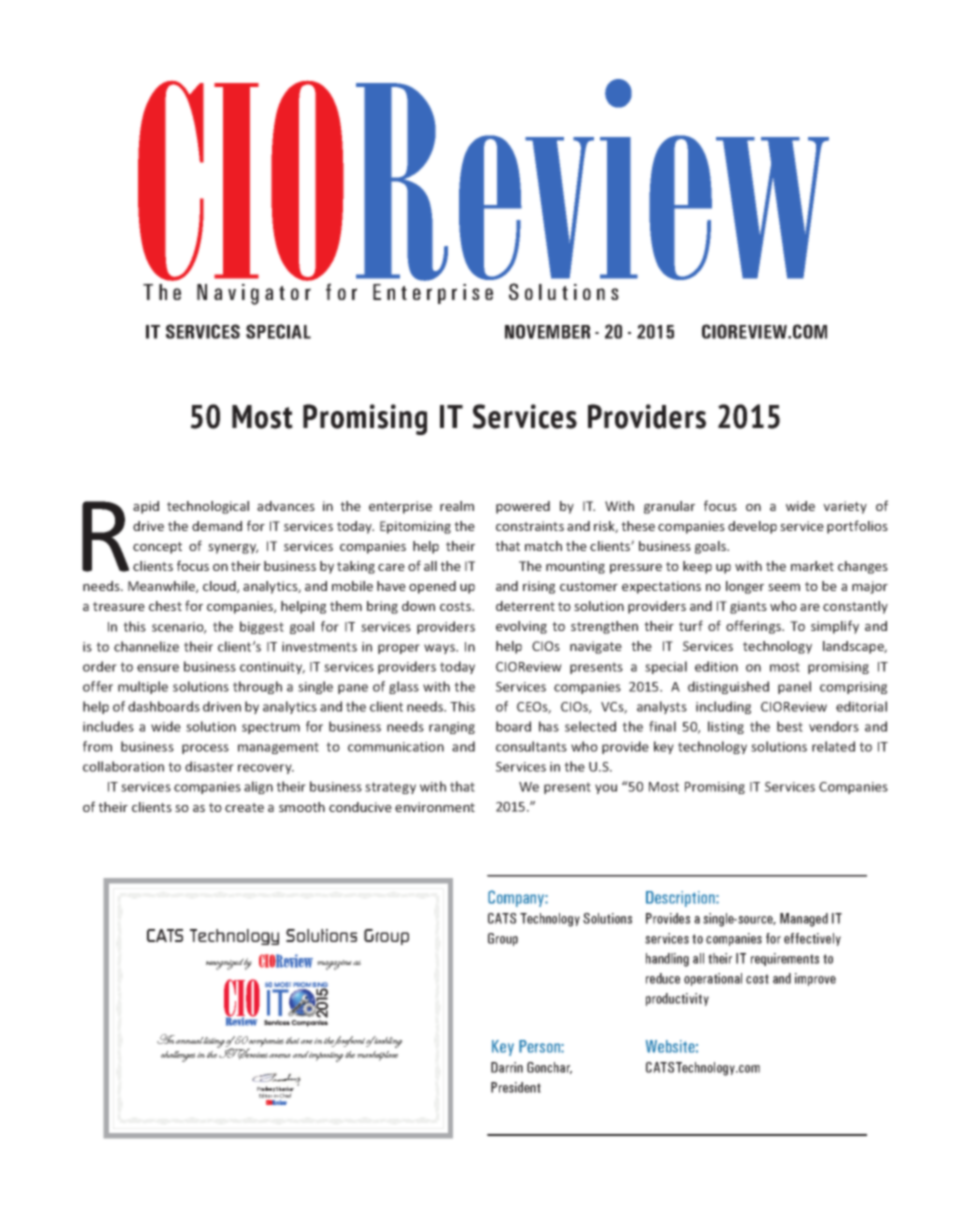  What do you see at coordinates (677, 999) in the screenshot?
I see `productivity` at bounding box center [677, 999].
